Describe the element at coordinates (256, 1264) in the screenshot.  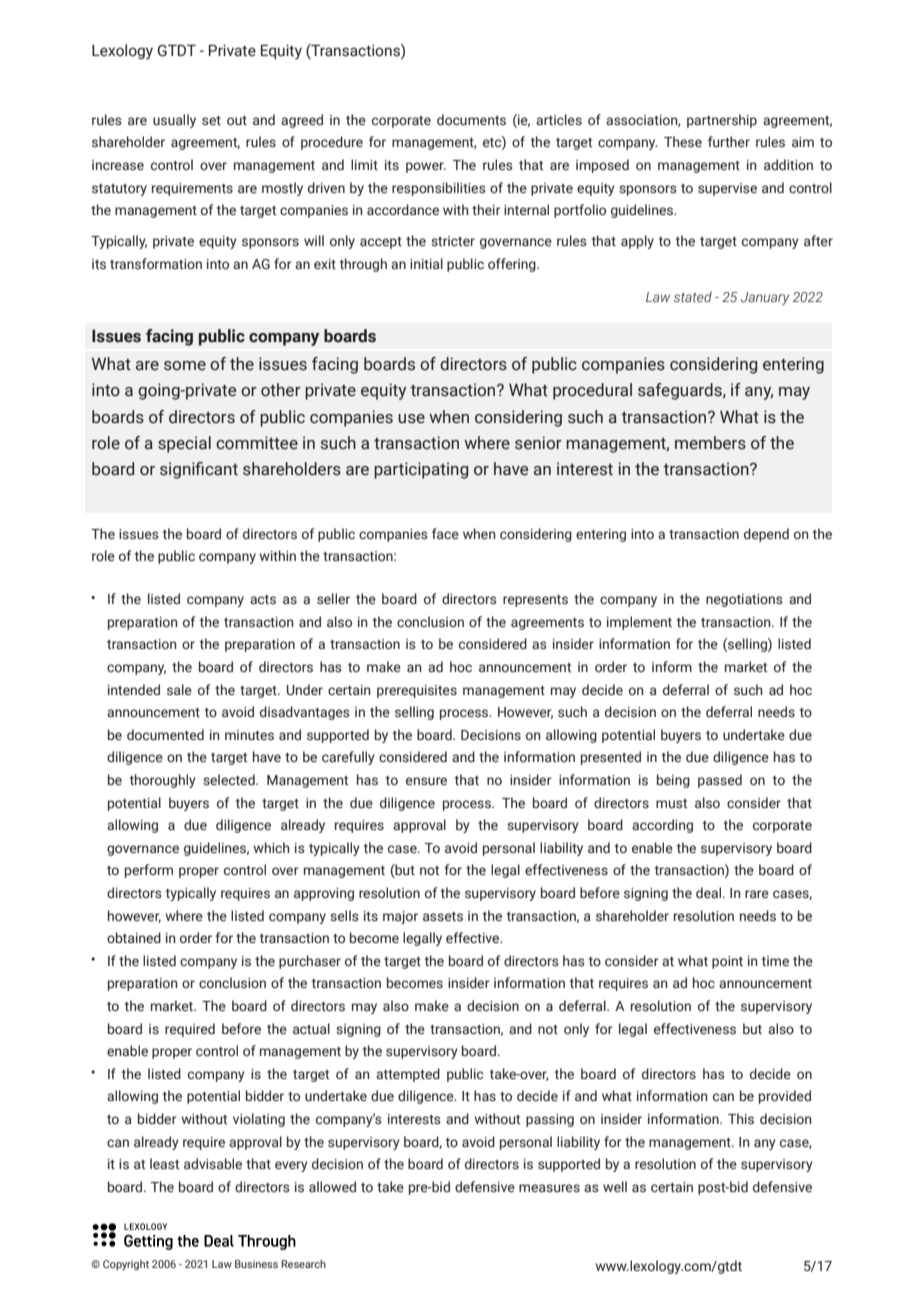
I see `Business` at that location.
